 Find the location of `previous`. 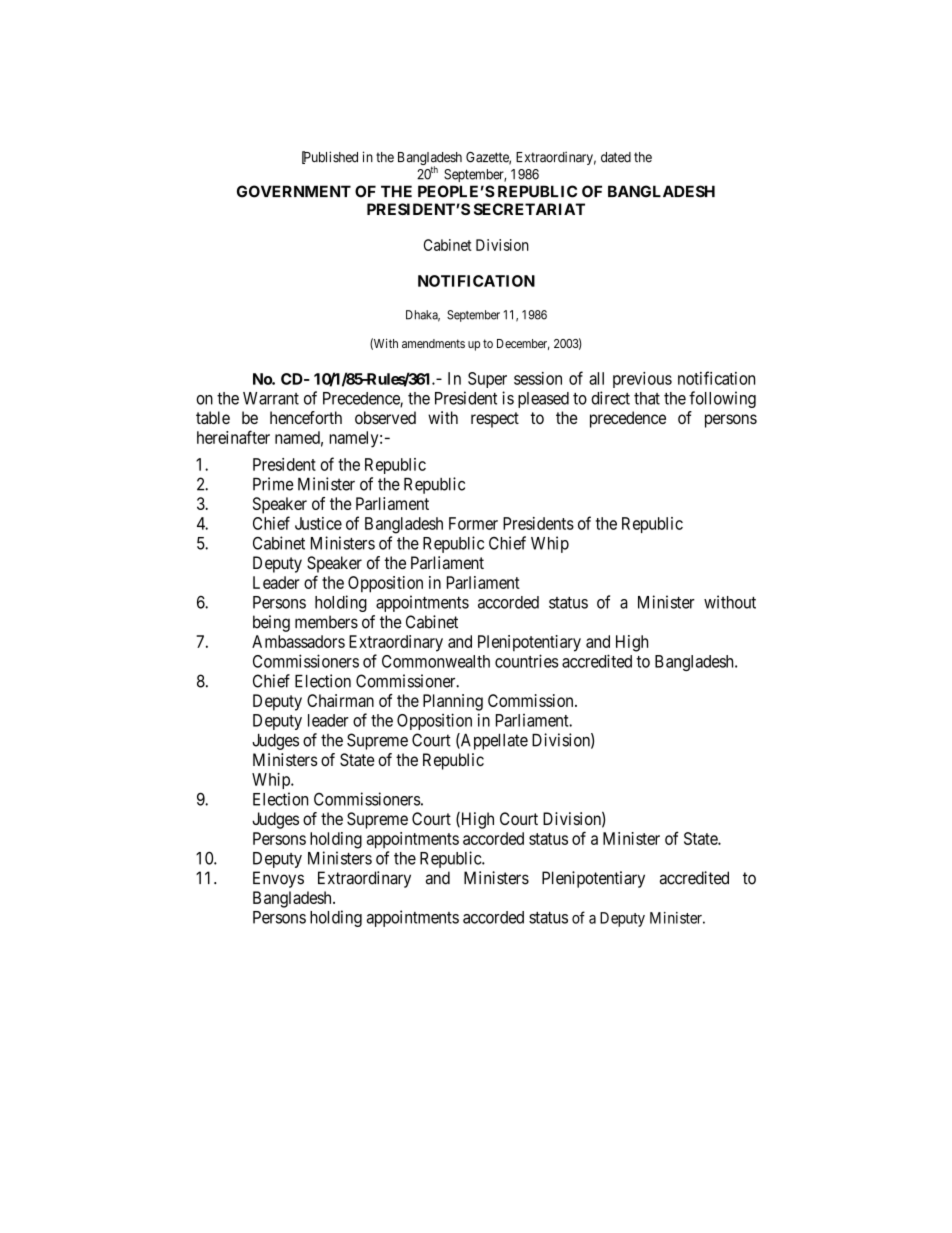

previous is located at coordinates (642, 380).
